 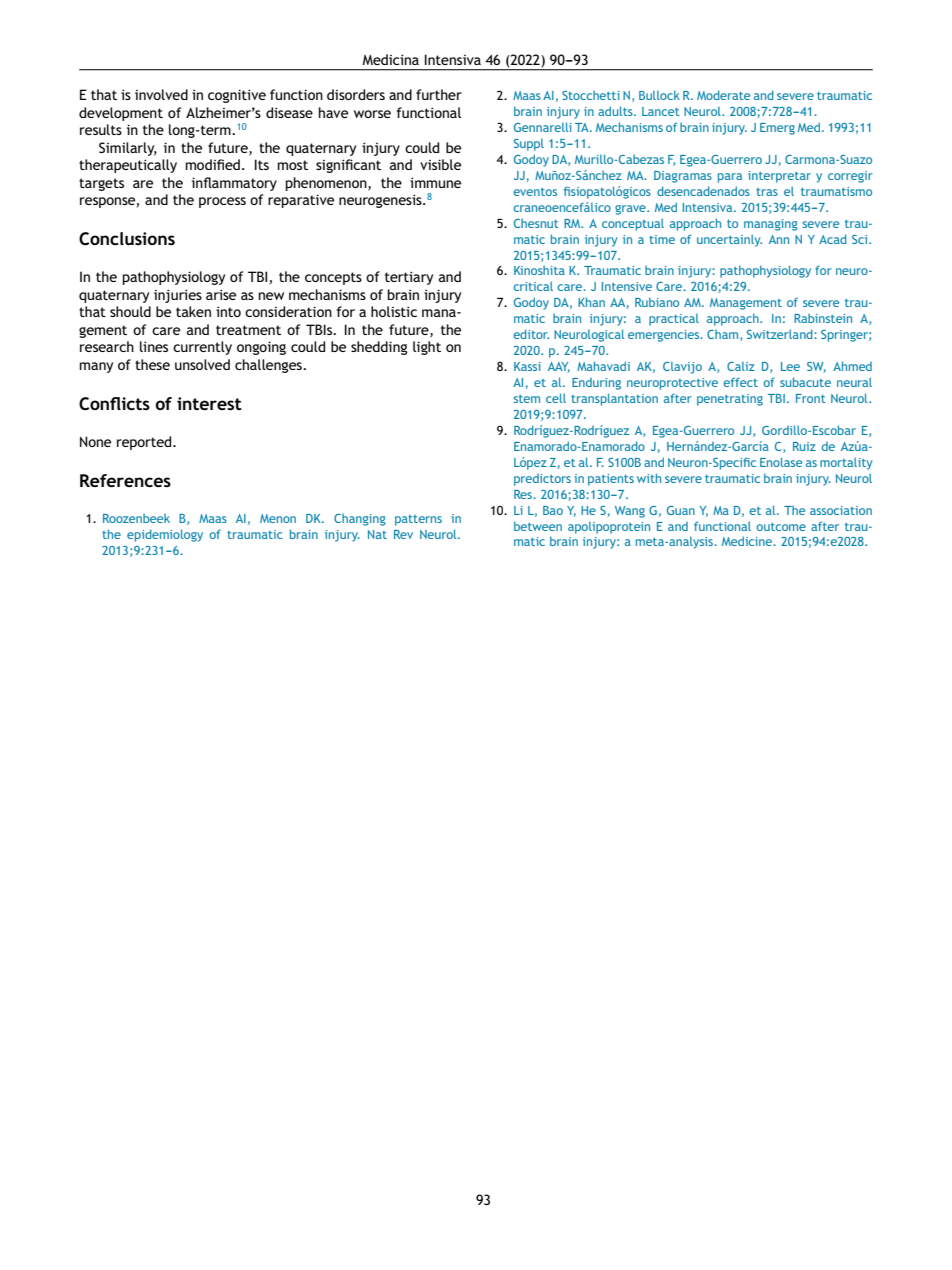 I want to click on further, so click(x=439, y=94).
